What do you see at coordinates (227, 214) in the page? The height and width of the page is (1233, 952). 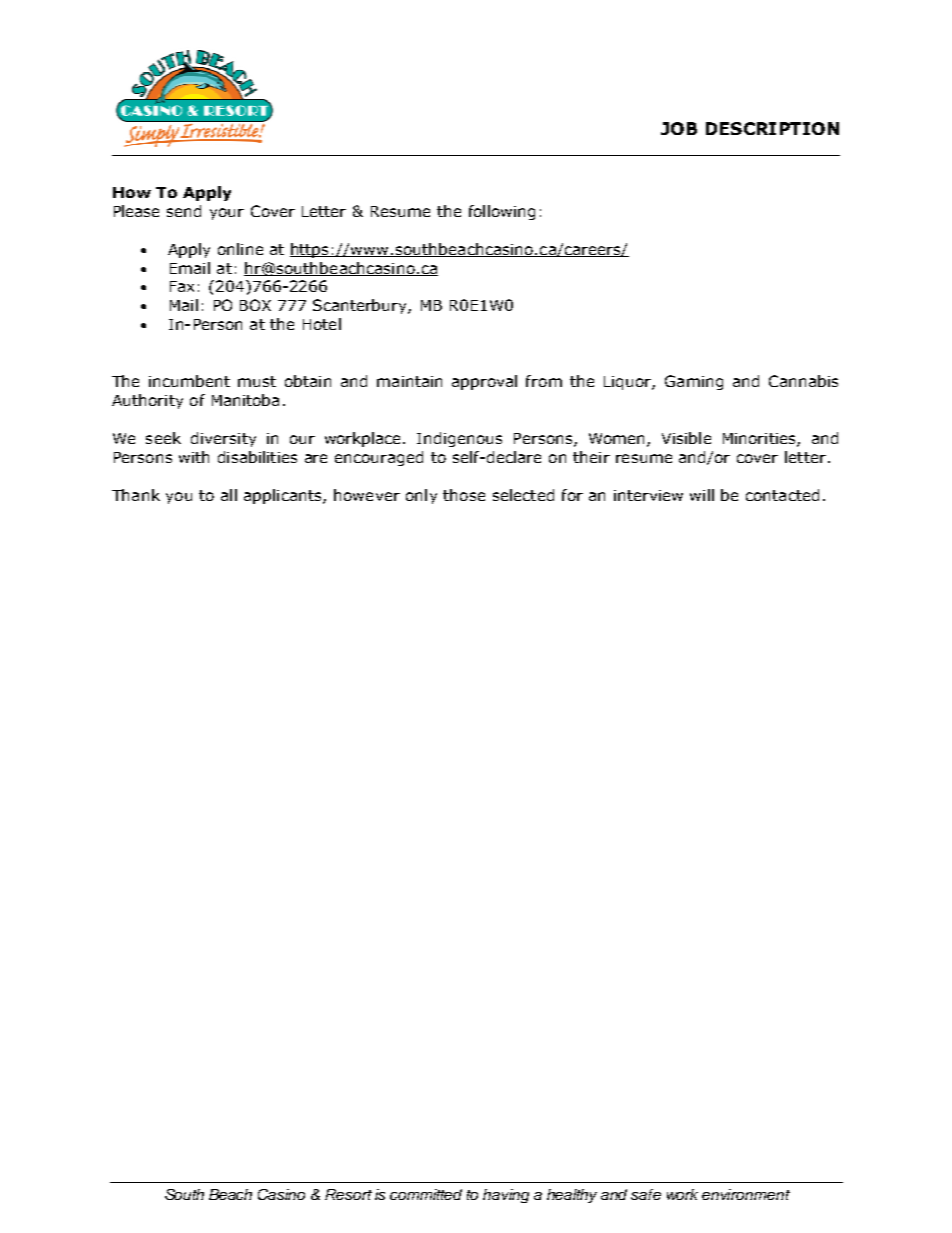 I see `your` at bounding box center [227, 214].
